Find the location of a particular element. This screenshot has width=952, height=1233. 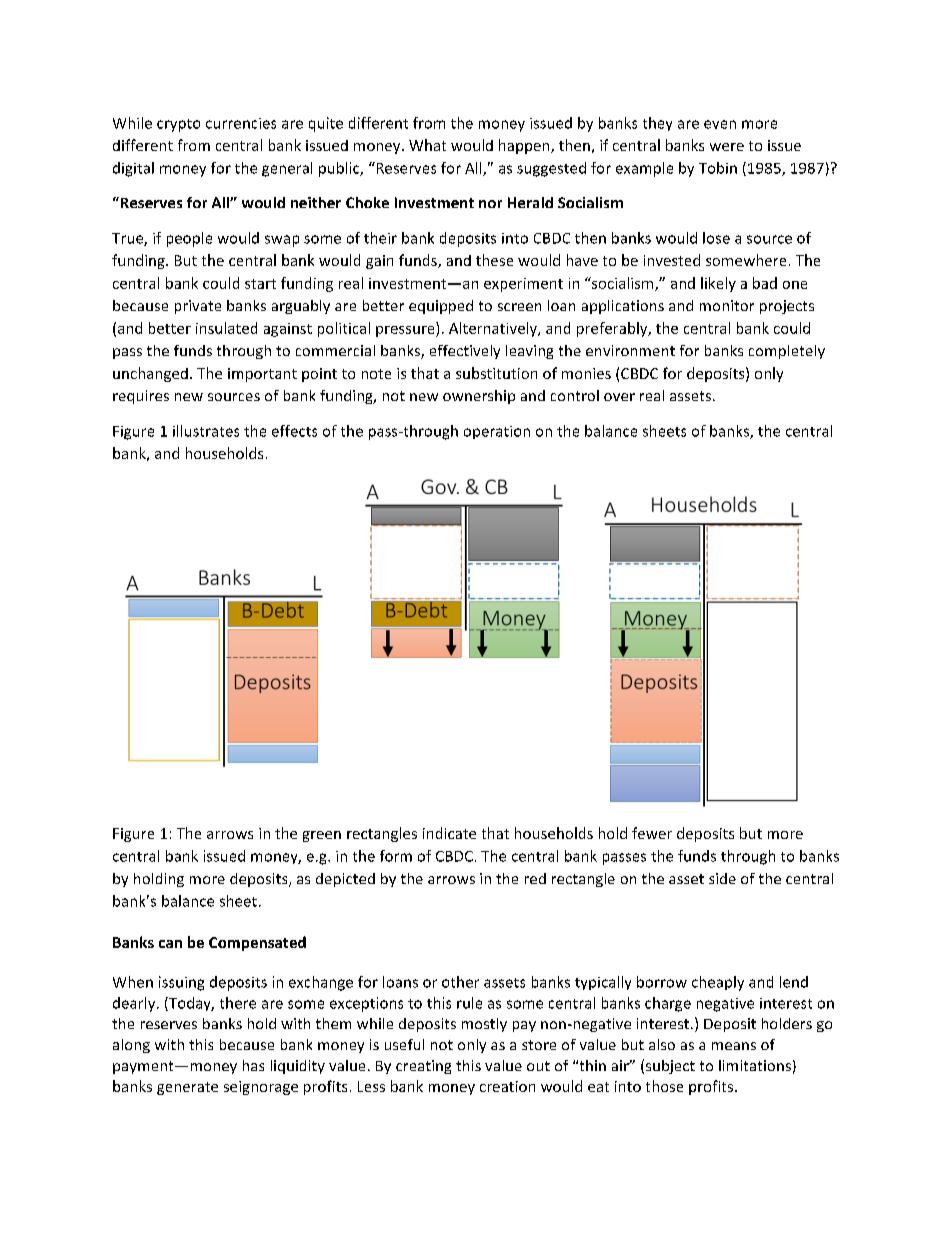

operation is located at coordinates (497, 432).
